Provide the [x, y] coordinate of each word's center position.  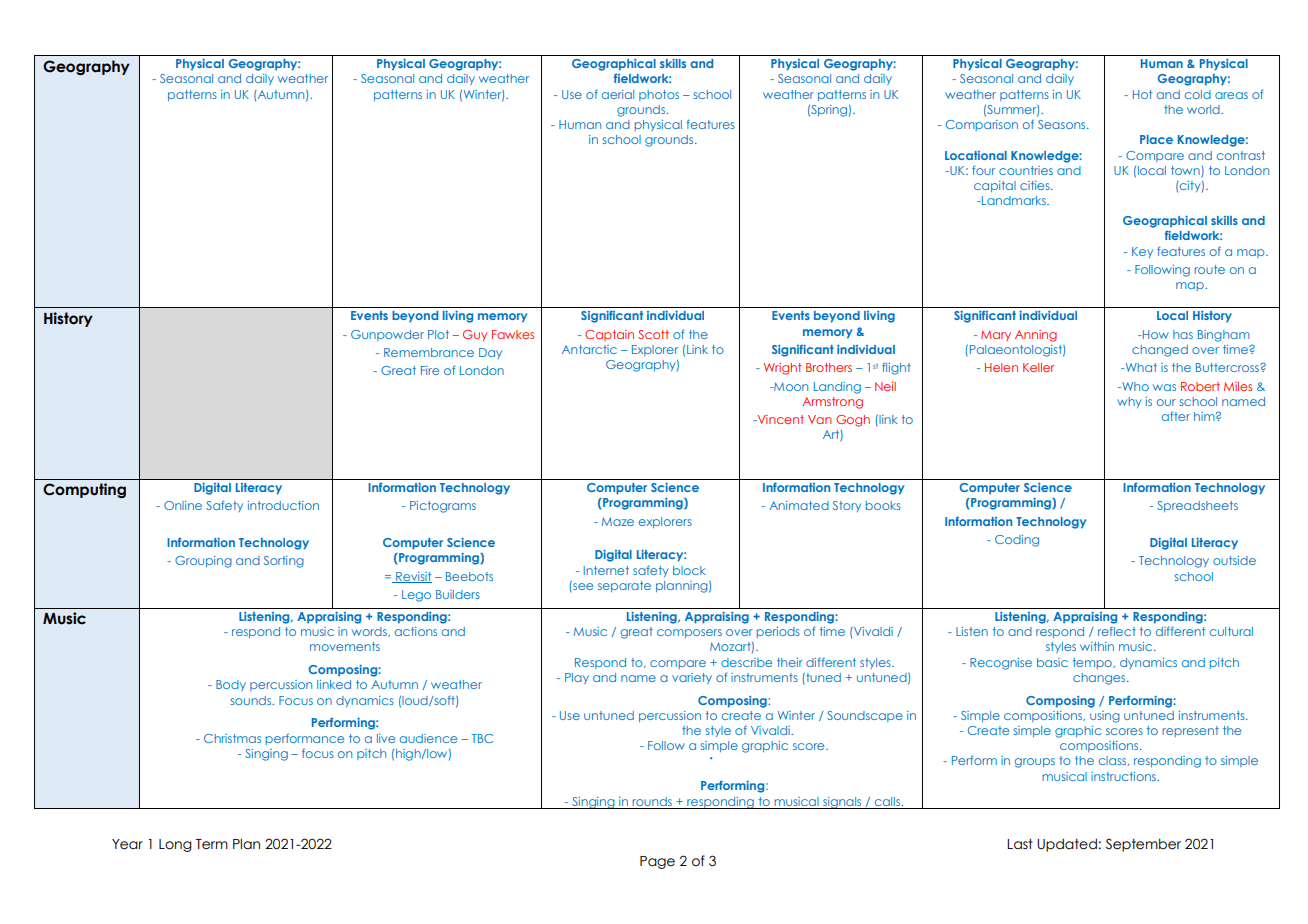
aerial [618, 94]
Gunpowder [387, 335]
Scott [653, 334]
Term [212, 844]
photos [659, 95]
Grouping [203, 562]
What [1140, 367]
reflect [1117, 631]
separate [624, 586]
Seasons [1063, 124]
